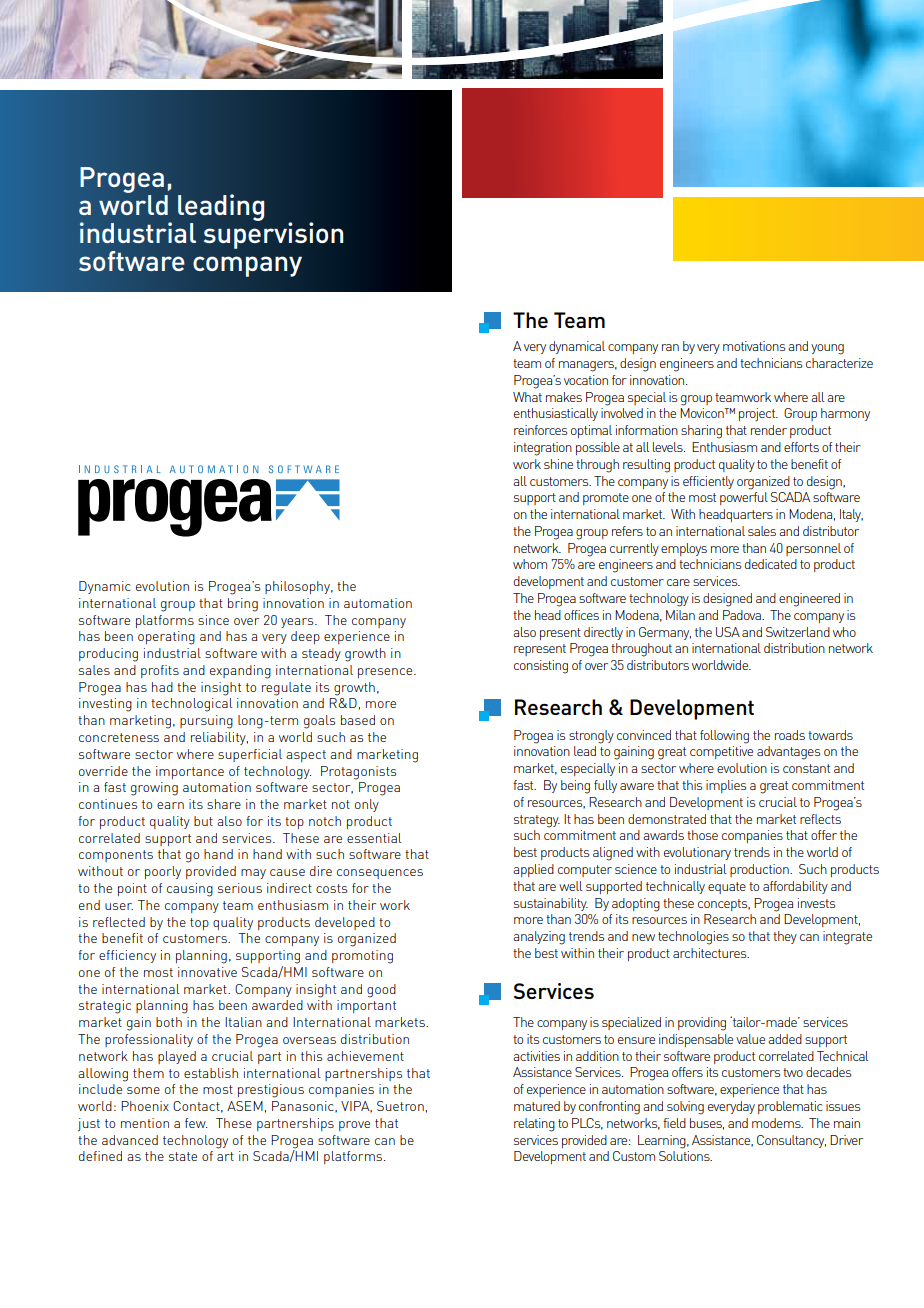  Describe the element at coordinates (726, 786) in the screenshot. I see `implies` at that location.
